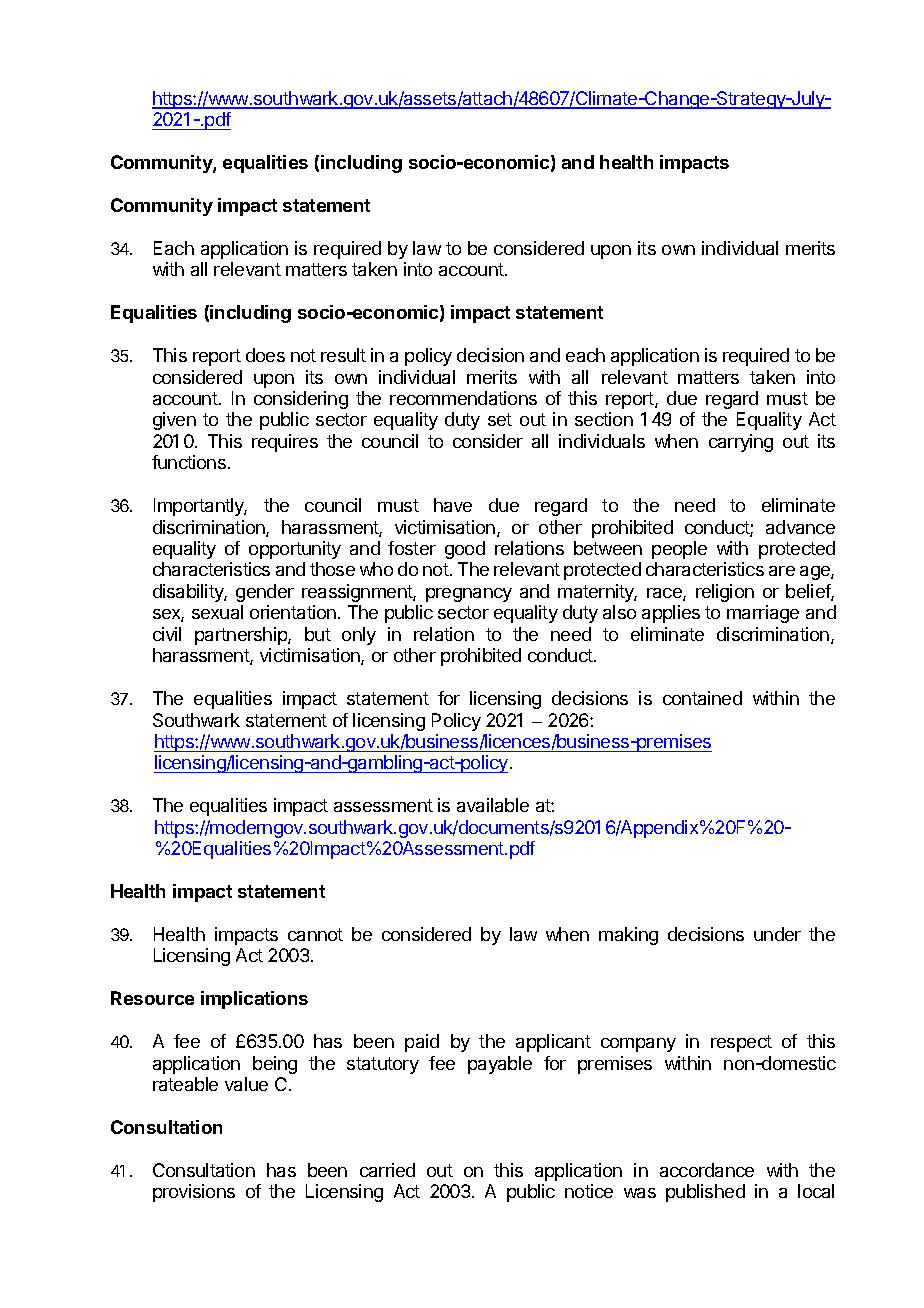 This image has height=1308, width=924. What do you see at coordinates (493, 805) in the image?
I see `available` at bounding box center [493, 805].
